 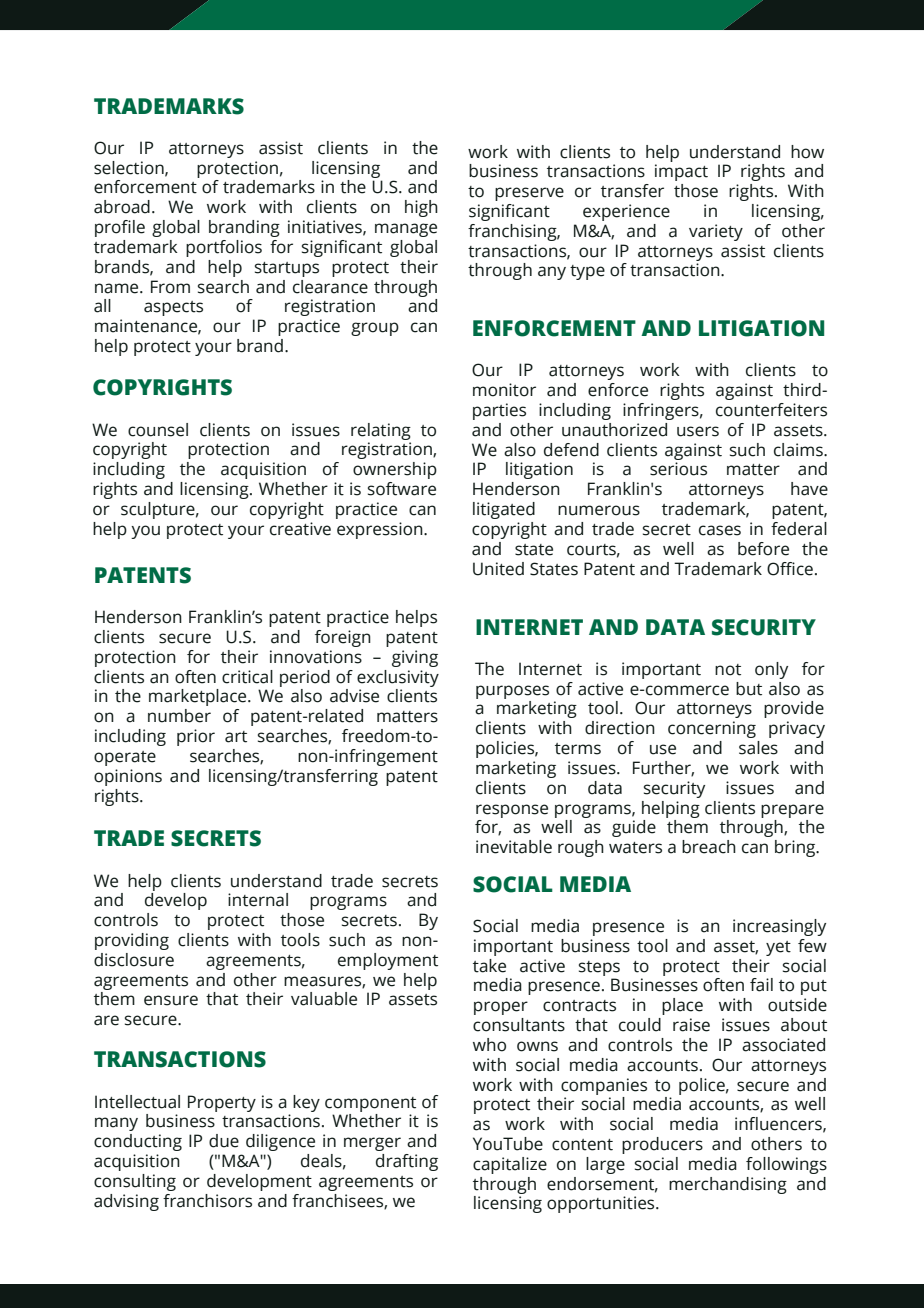 What do you see at coordinates (681, 172) in the screenshot?
I see `impact` at bounding box center [681, 172].
